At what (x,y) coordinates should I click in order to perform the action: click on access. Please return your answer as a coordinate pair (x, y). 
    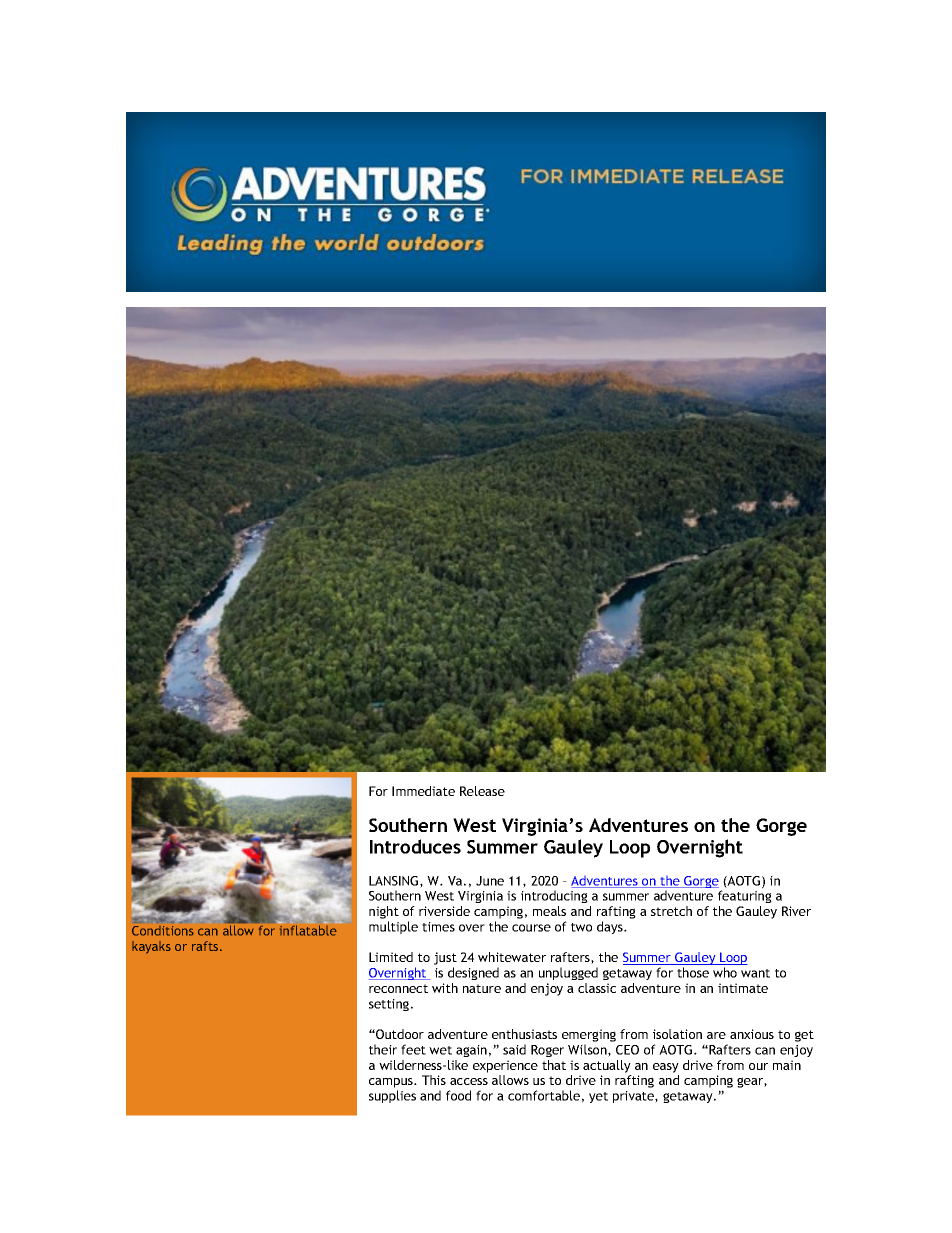
    Looking at the image, I should click on (469, 1081).
